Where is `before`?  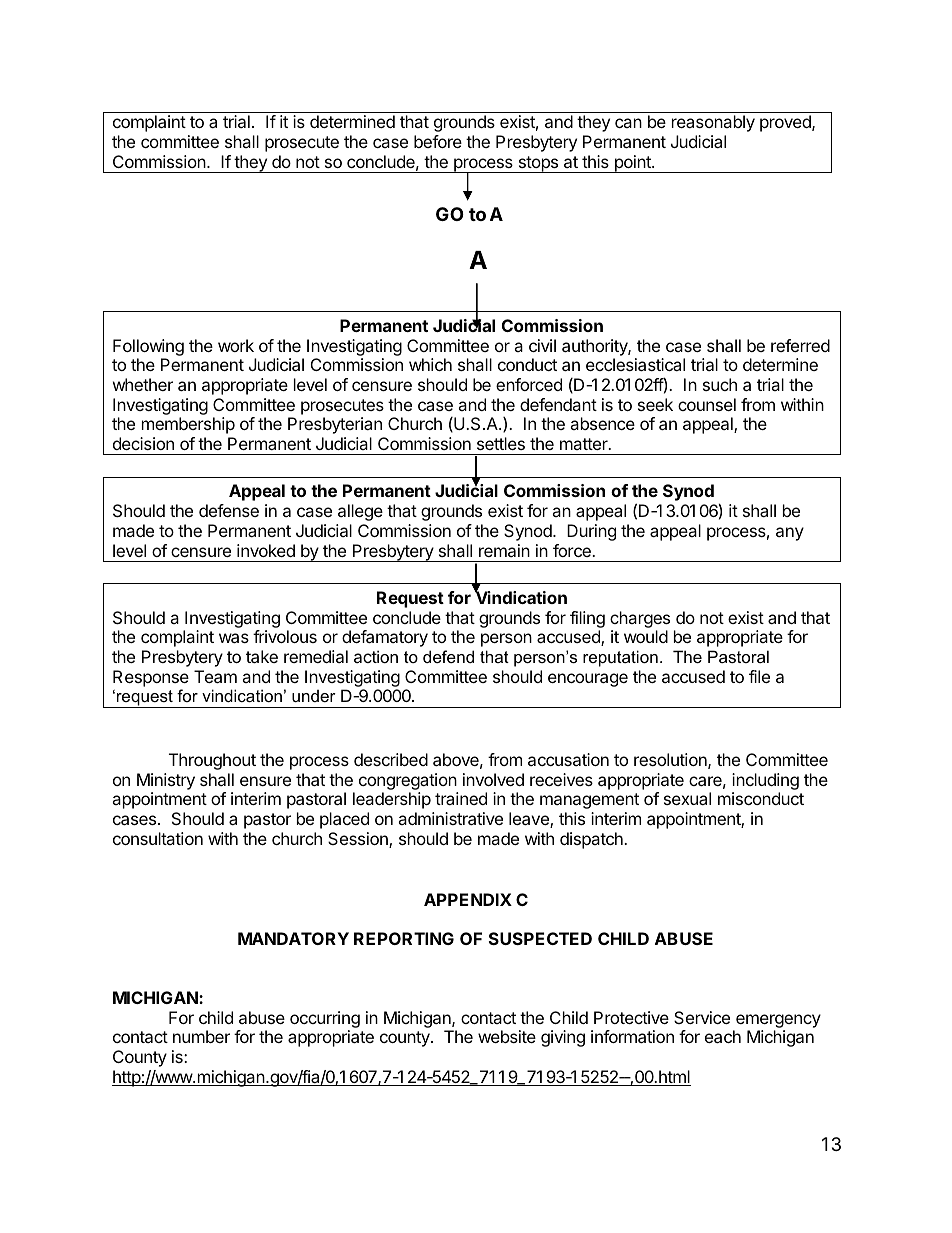
before is located at coordinates (438, 141).
